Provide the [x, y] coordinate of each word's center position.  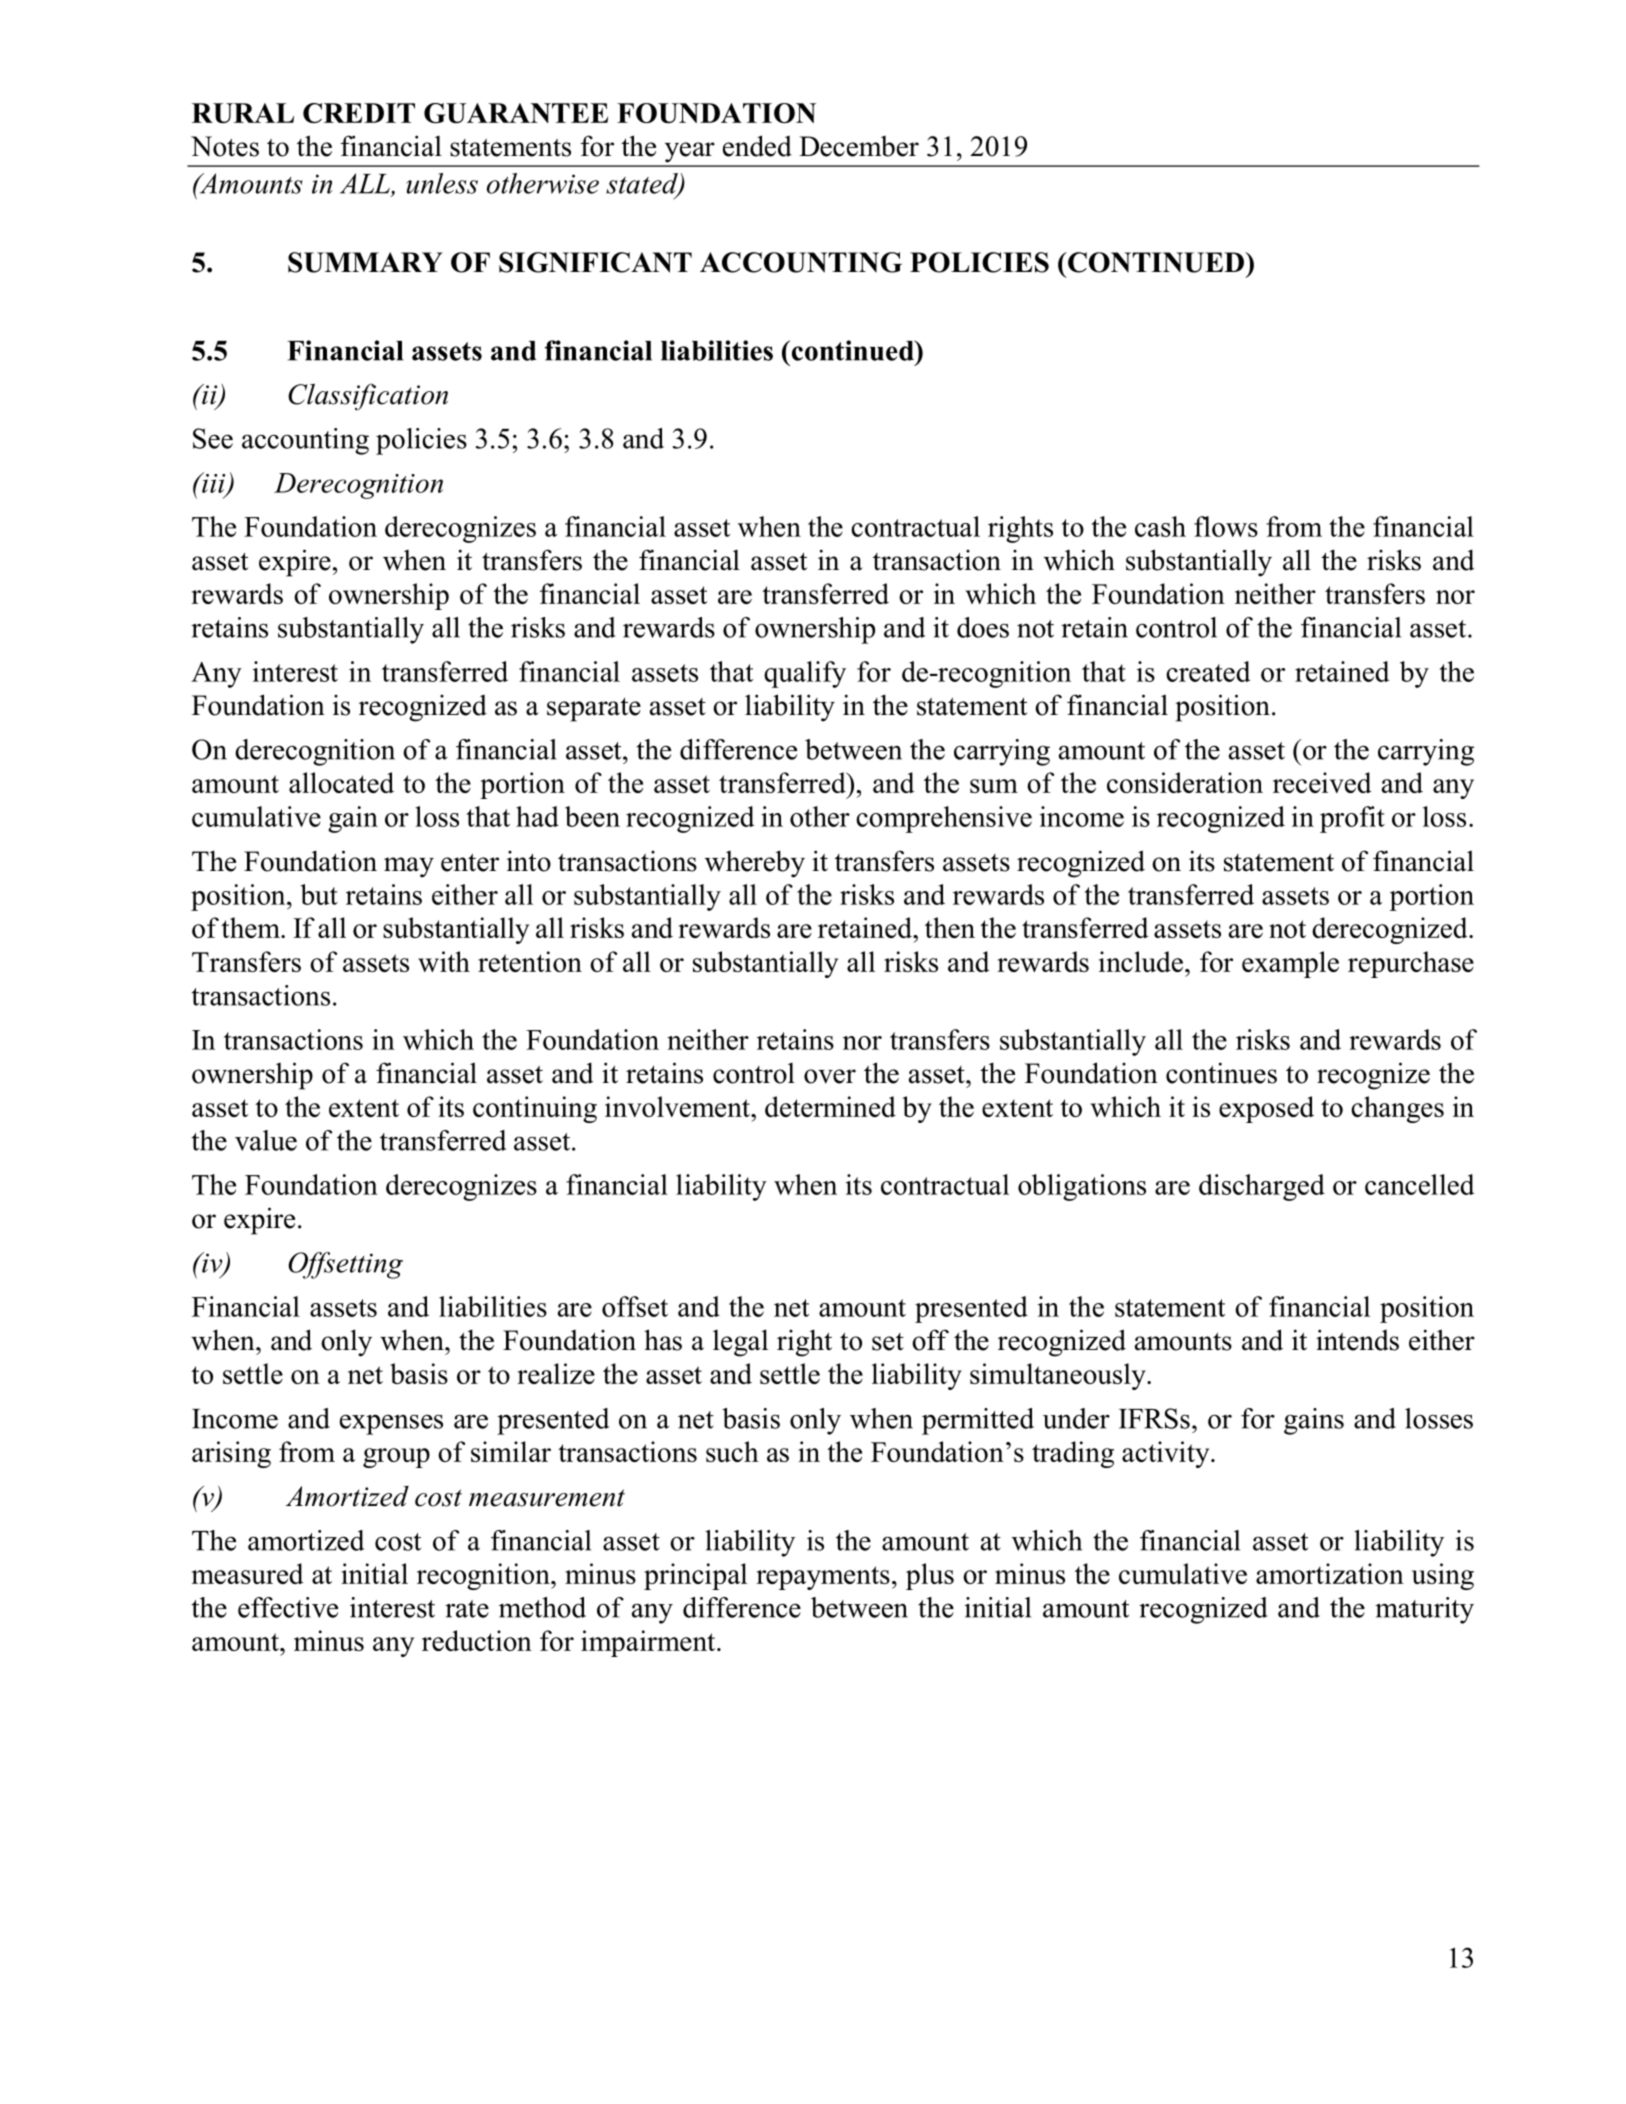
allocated [341, 782]
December [859, 146]
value [266, 1140]
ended [757, 146]
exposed [1266, 1109]
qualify [805, 674]
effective [288, 1607]
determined [830, 1106]
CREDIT [359, 113]
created [1208, 671]
